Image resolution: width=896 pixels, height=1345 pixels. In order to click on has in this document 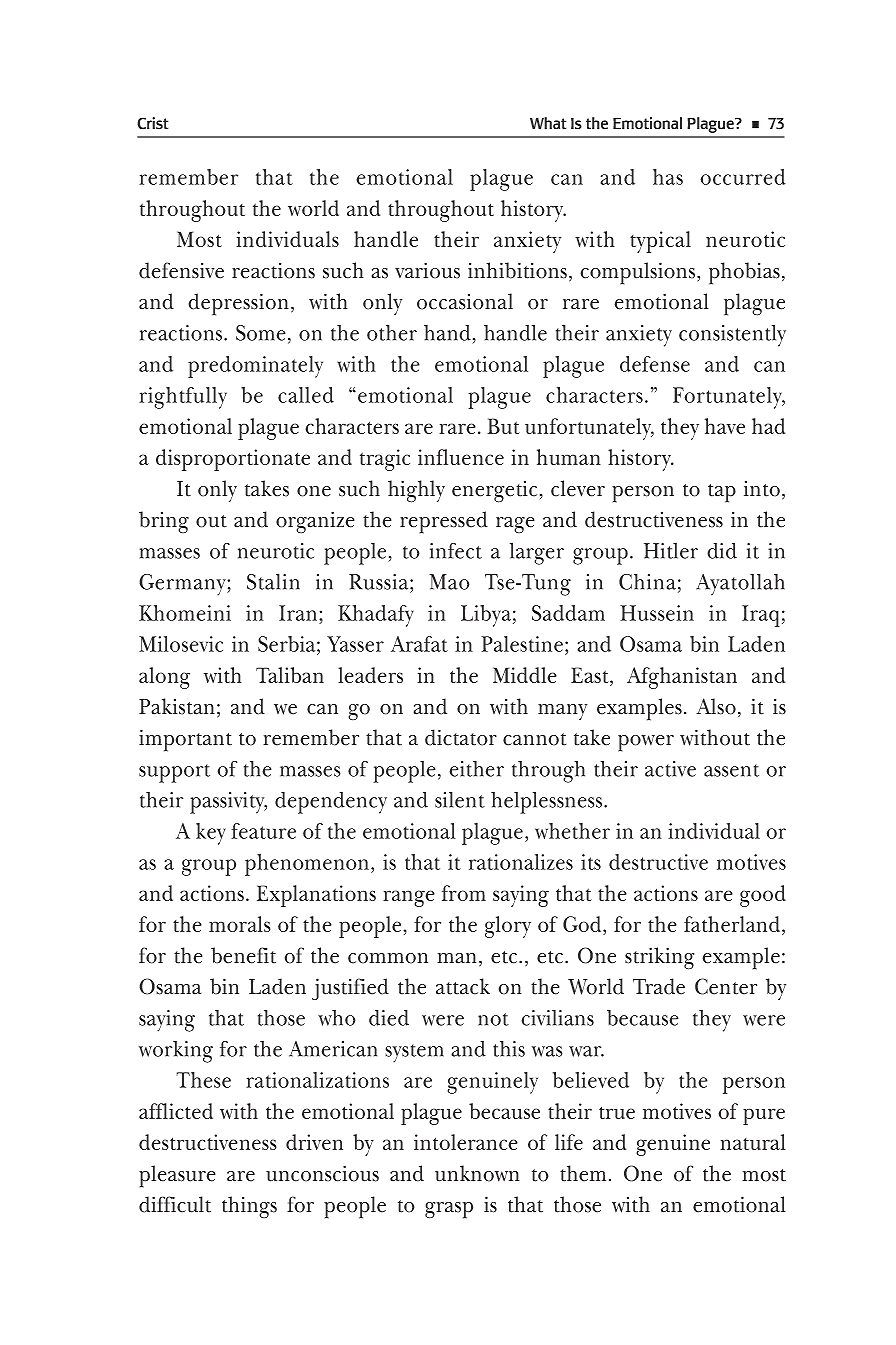, I will do `click(668, 177)`.
